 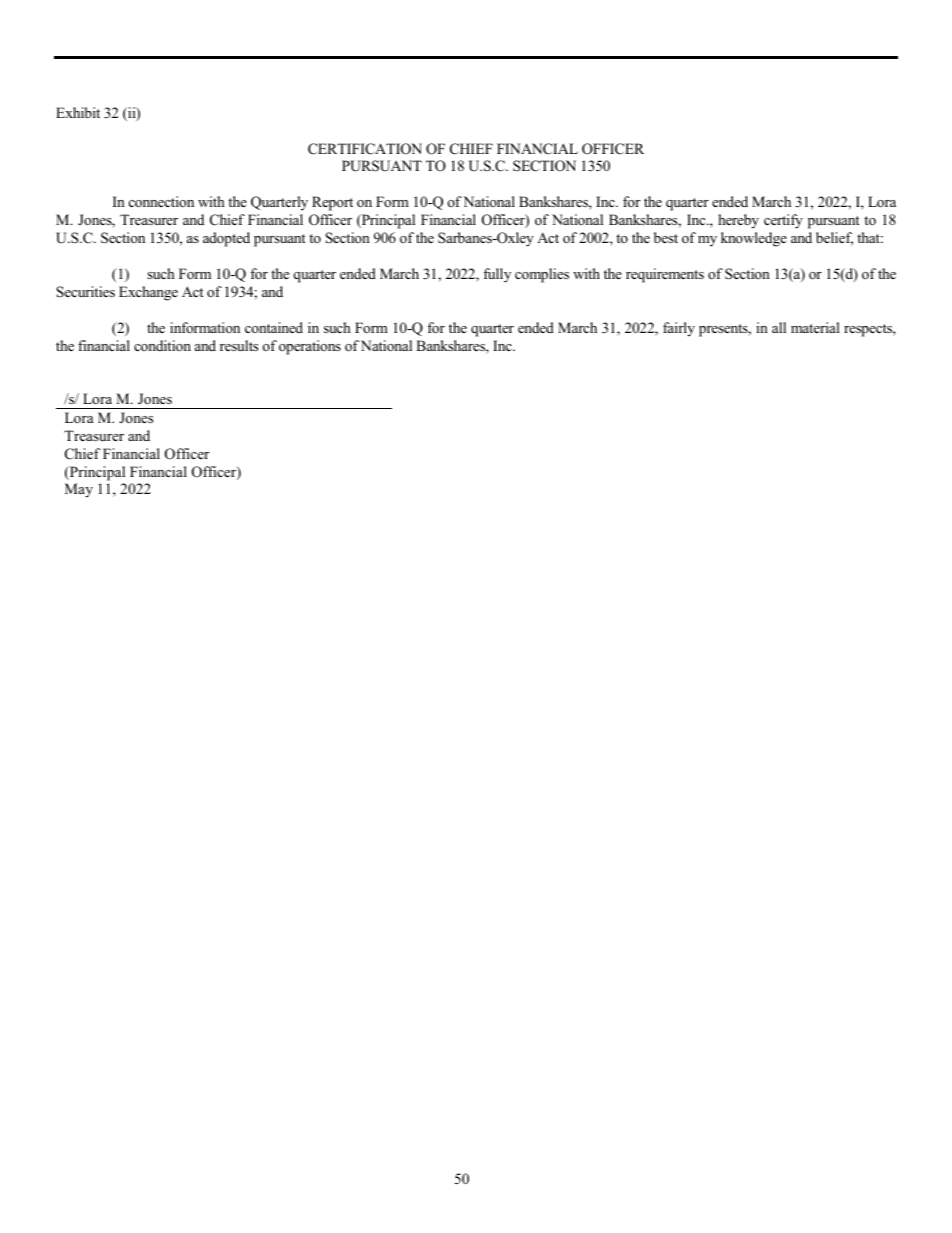 What do you see at coordinates (679, 329) in the page?
I see `fairly` at bounding box center [679, 329].
